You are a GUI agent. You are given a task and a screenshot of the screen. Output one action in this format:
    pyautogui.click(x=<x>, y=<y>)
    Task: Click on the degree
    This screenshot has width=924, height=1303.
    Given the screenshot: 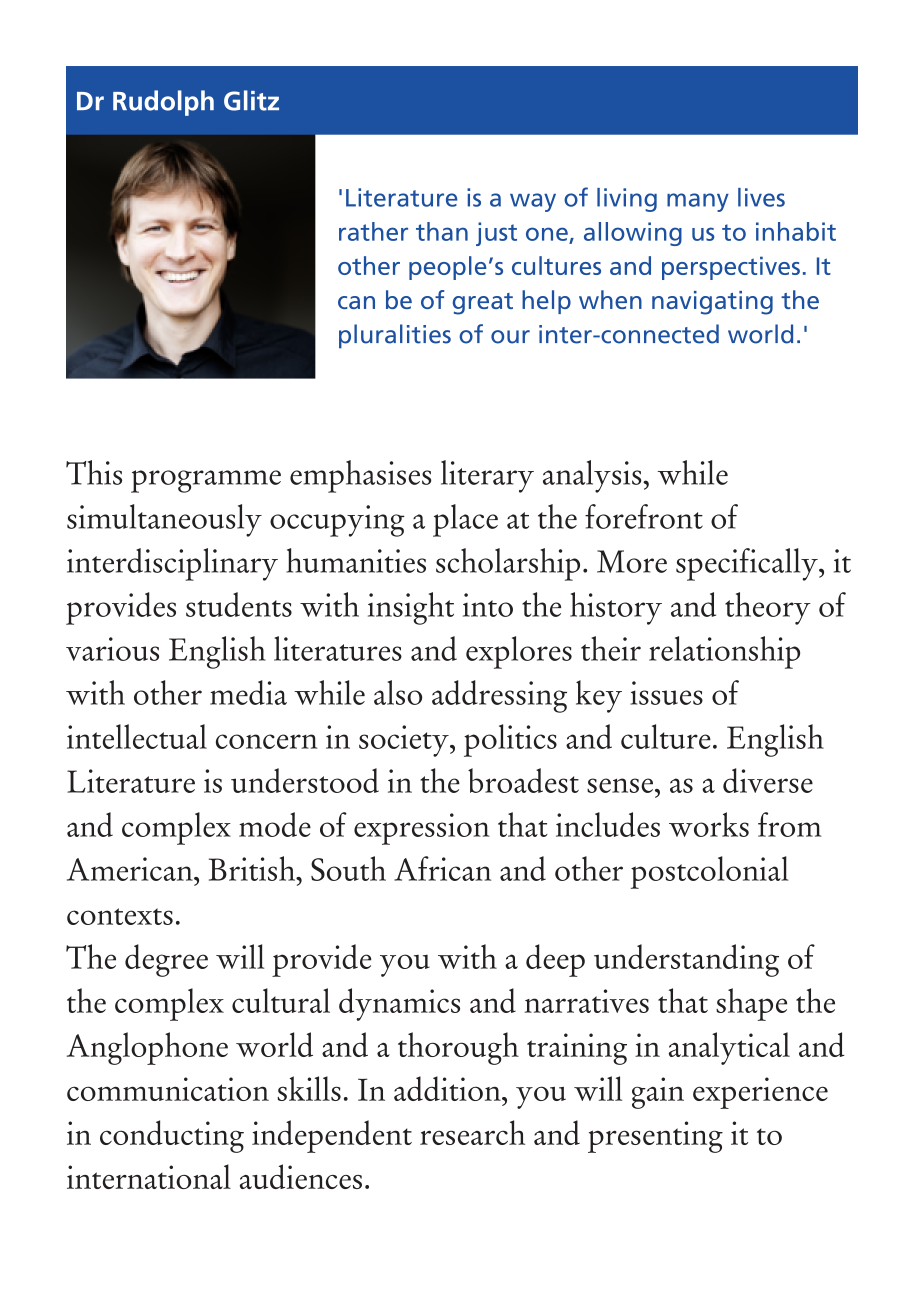 What is the action you would take?
    pyautogui.click(x=166, y=960)
